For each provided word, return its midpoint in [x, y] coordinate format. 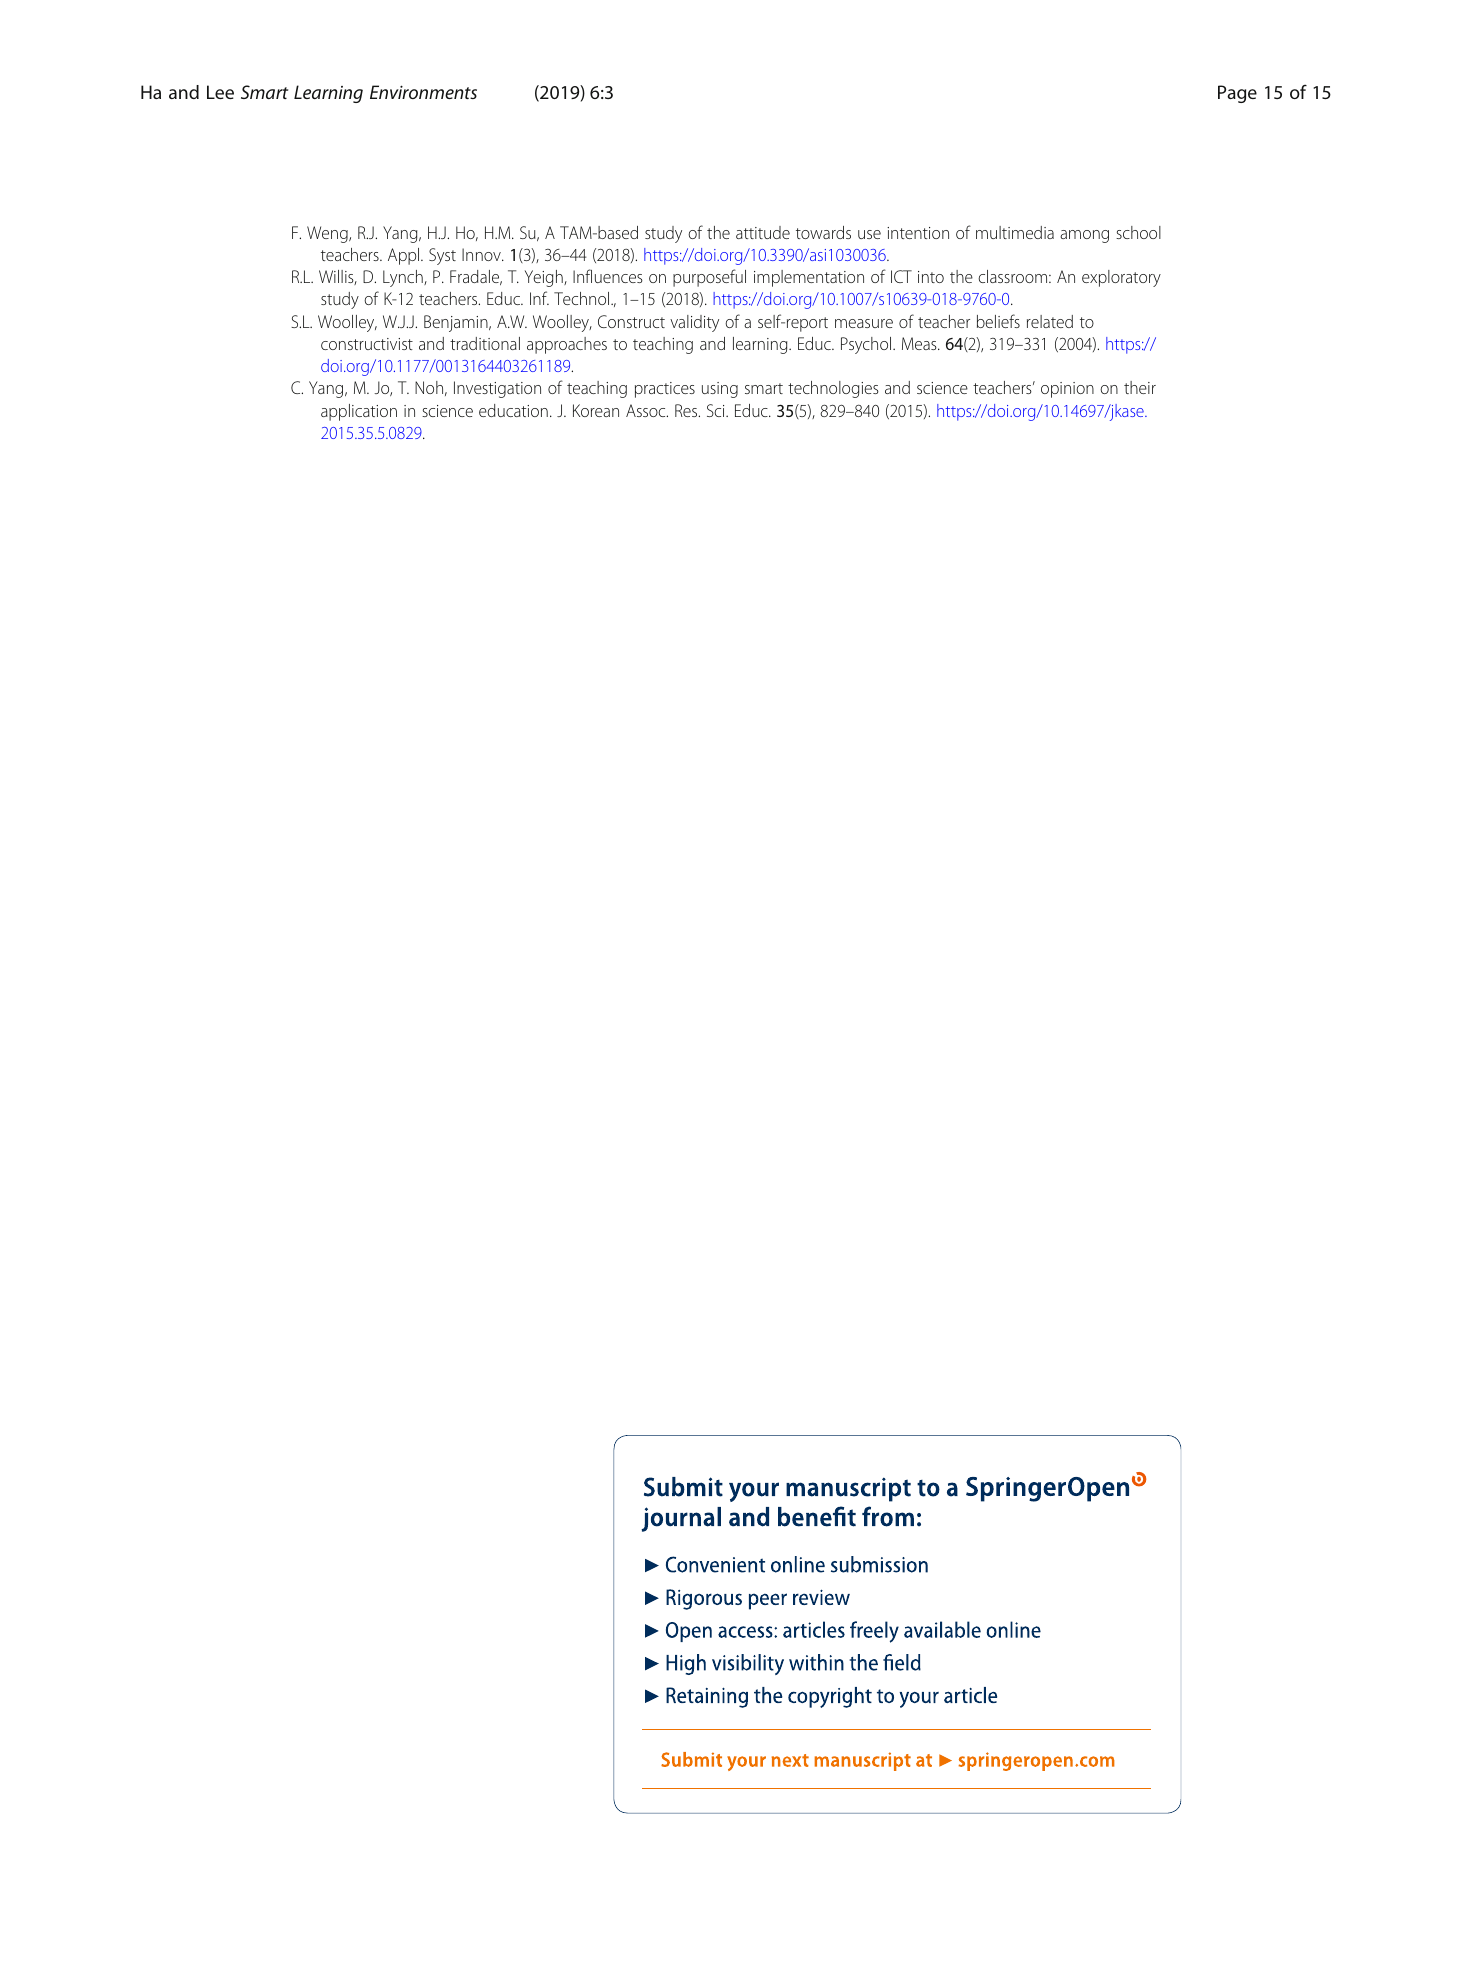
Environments [423, 92]
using [720, 390]
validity [694, 323]
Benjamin [457, 323]
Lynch [404, 278]
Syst [442, 256]
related [1050, 321]
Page [1237, 94]
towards [823, 232]
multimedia [1015, 232]
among [1084, 236]
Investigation [497, 389]
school [1138, 232]
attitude [763, 232]
